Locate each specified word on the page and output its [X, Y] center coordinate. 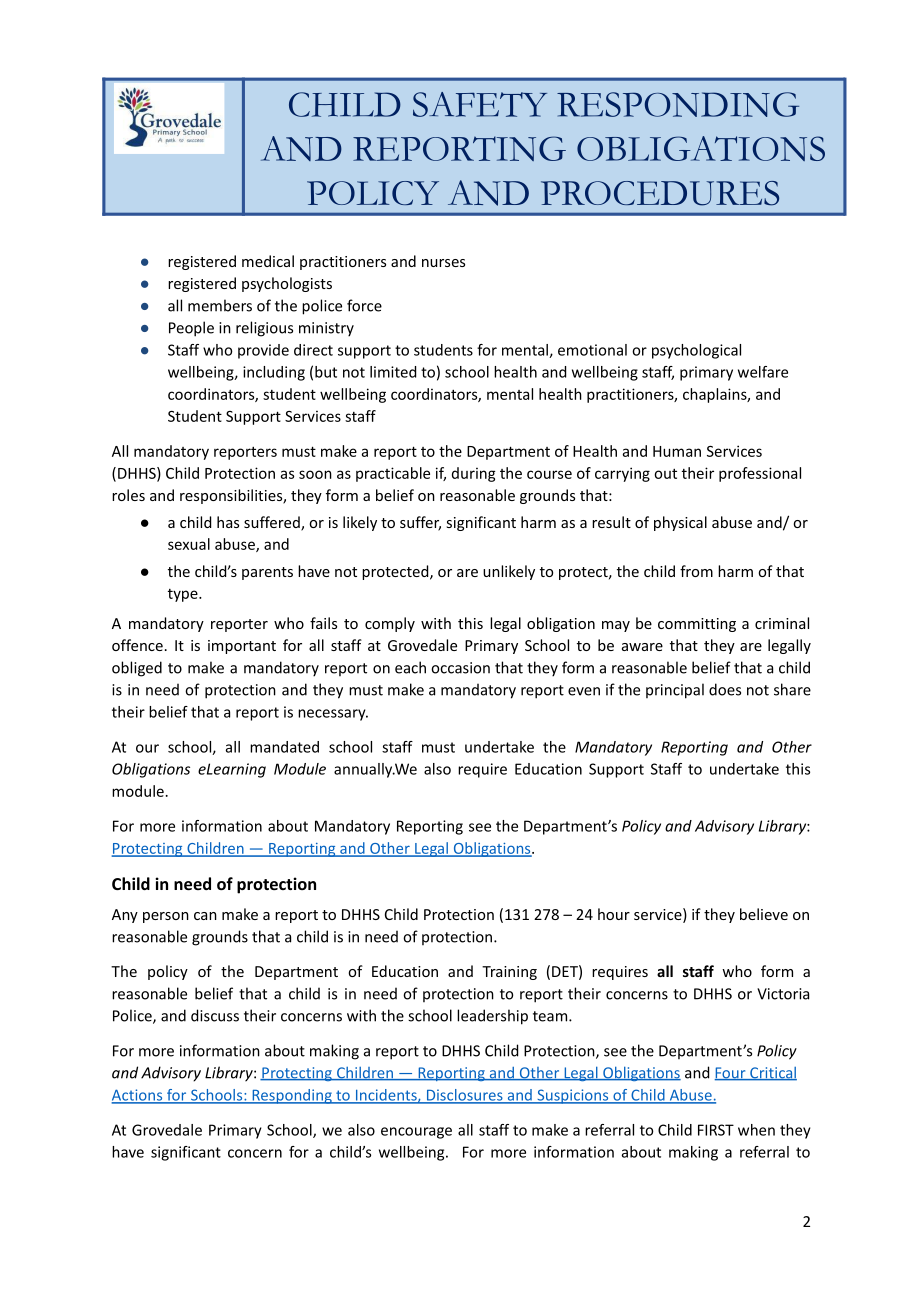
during [474, 474]
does [725, 689]
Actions [138, 1096]
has [228, 522]
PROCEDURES [660, 193]
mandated [284, 747]
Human [677, 451]
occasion [460, 668]
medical [268, 261]
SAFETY [480, 104]
